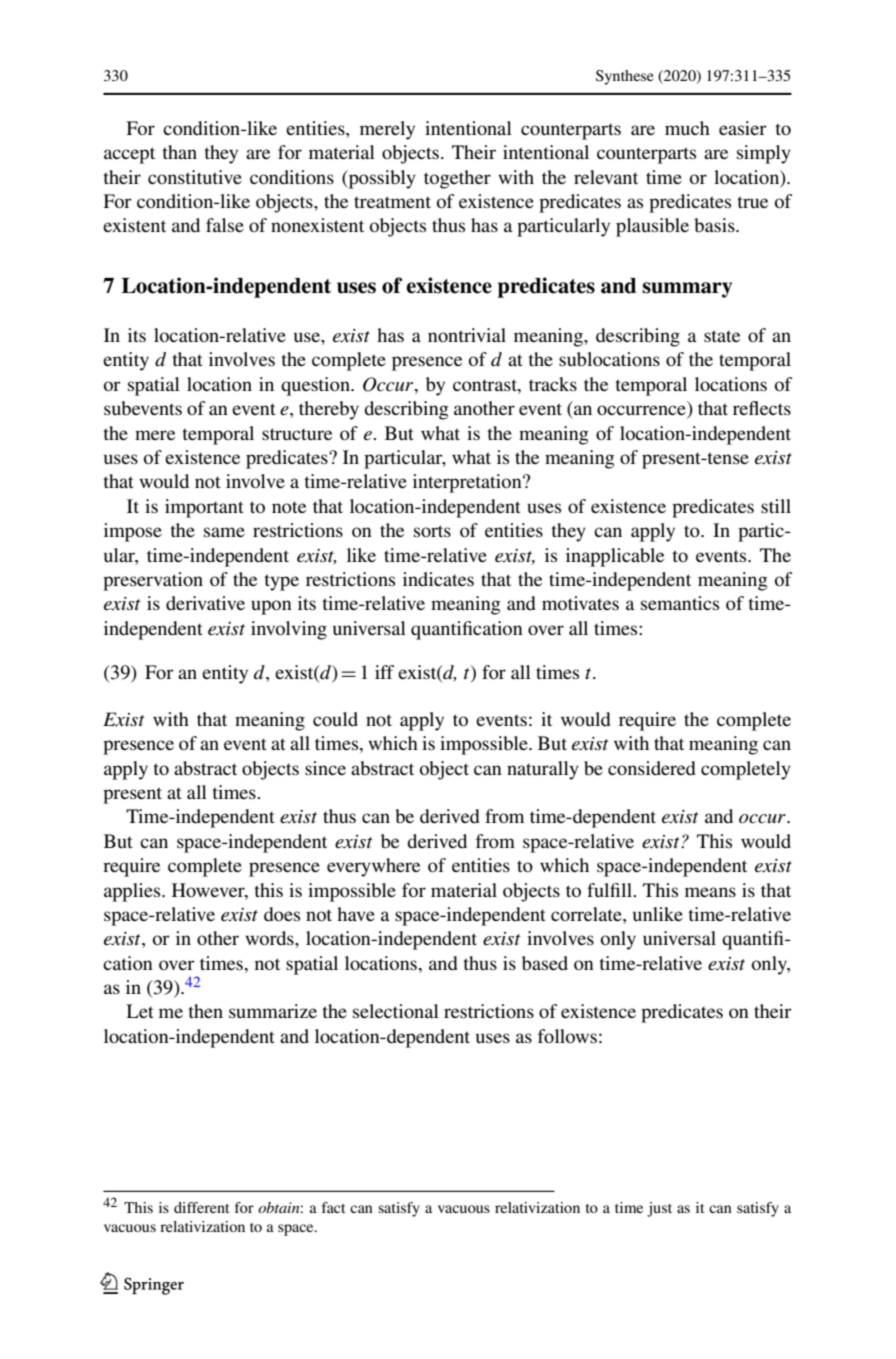 The width and height of the page is (896, 1359). What do you see at coordinates (270, 938) in the page?
I see `words` at bounding box center [270, 938].
